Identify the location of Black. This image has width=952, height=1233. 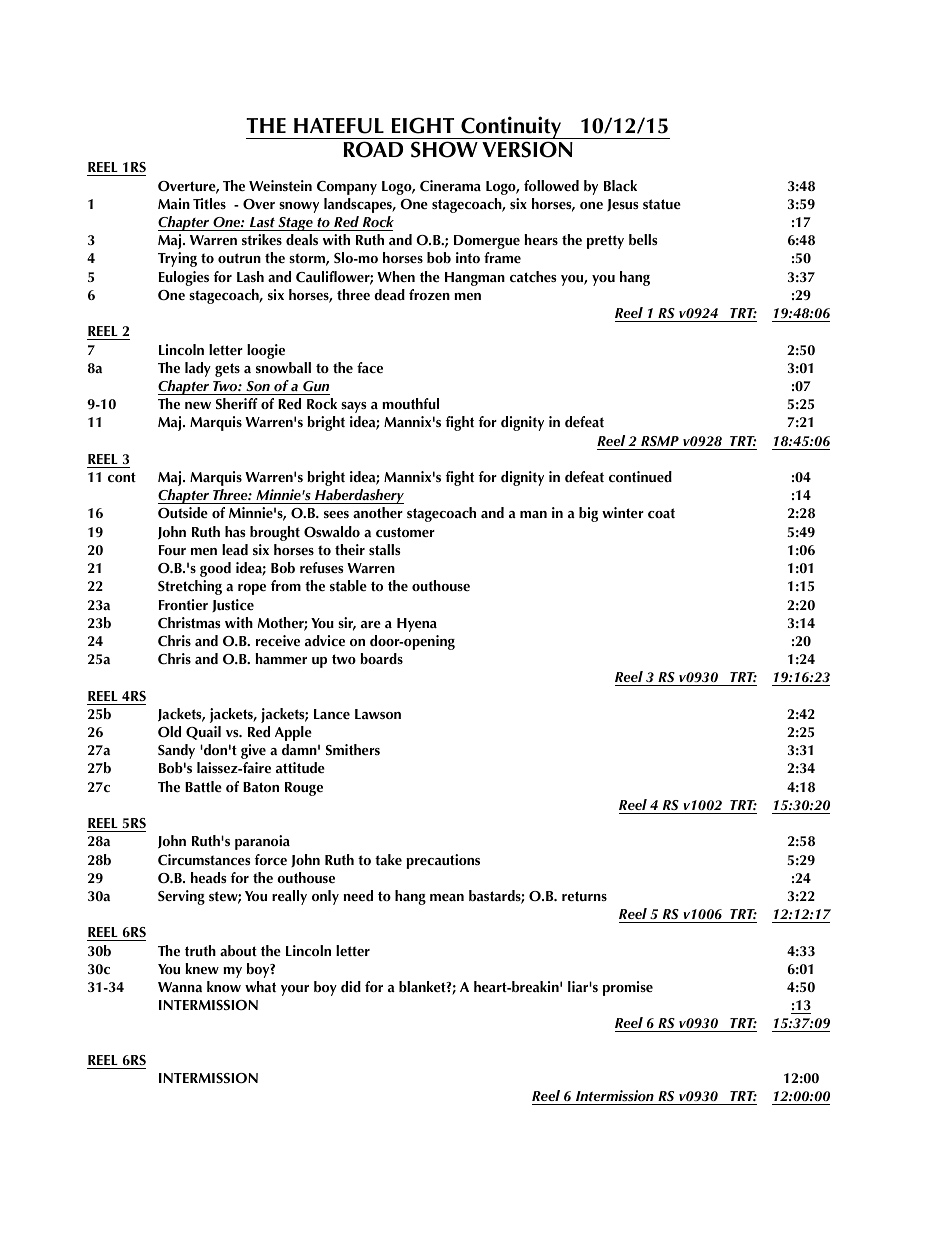
(620, 185).
